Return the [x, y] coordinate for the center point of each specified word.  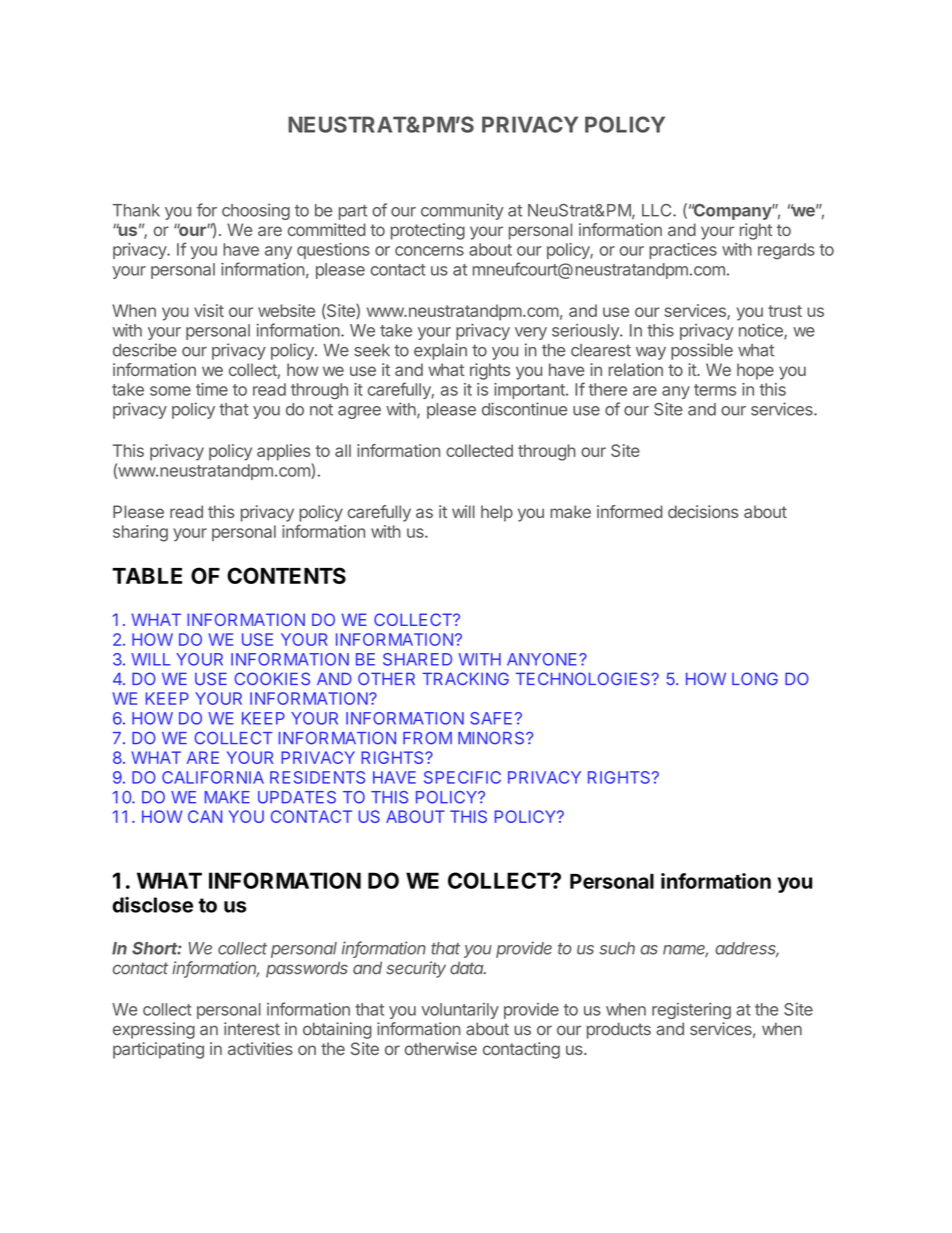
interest [252, 1029]
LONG [755, 678]
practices [683, 251]
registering [691, 1011]
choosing [256, 211]
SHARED [417, 659]
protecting [428, 231]
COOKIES [272, 679]
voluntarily [460, 1011]
